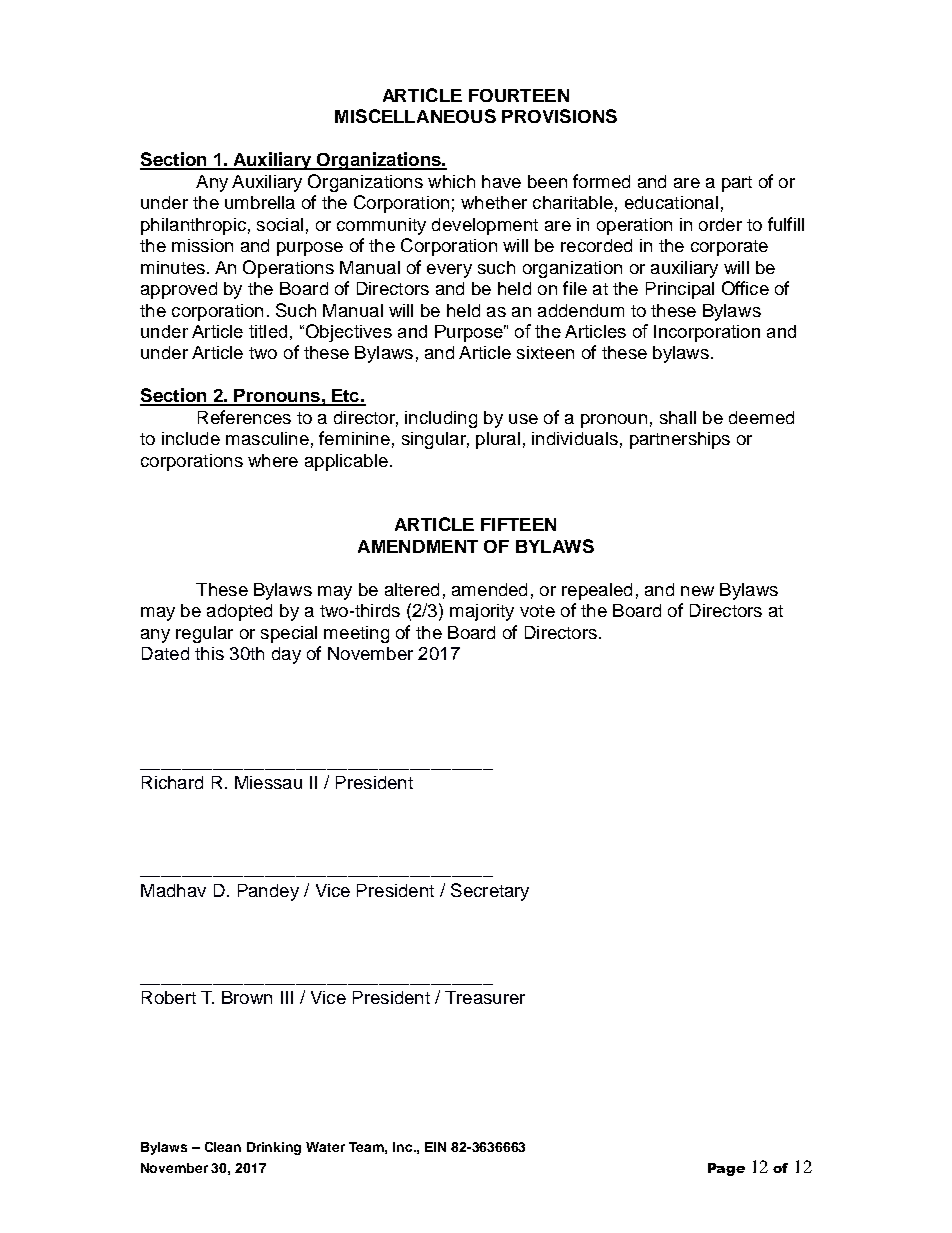  Describe the element at coordinates (280, 224) in the page. I see `social` at that location.
